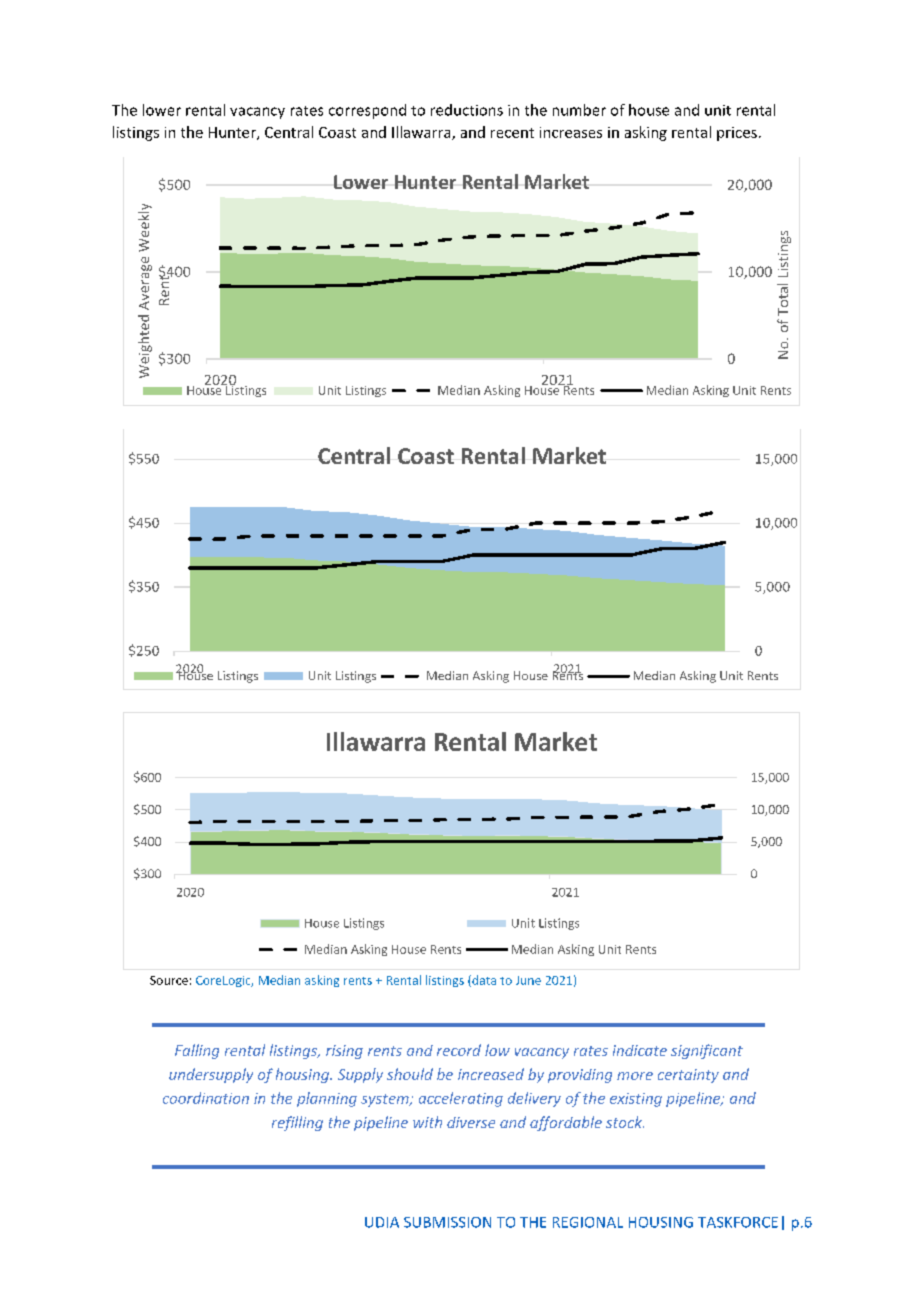  What do you see at coordinates (197, 1051) in the document?
I see `Falling` at bounding box center [197, 1051].
